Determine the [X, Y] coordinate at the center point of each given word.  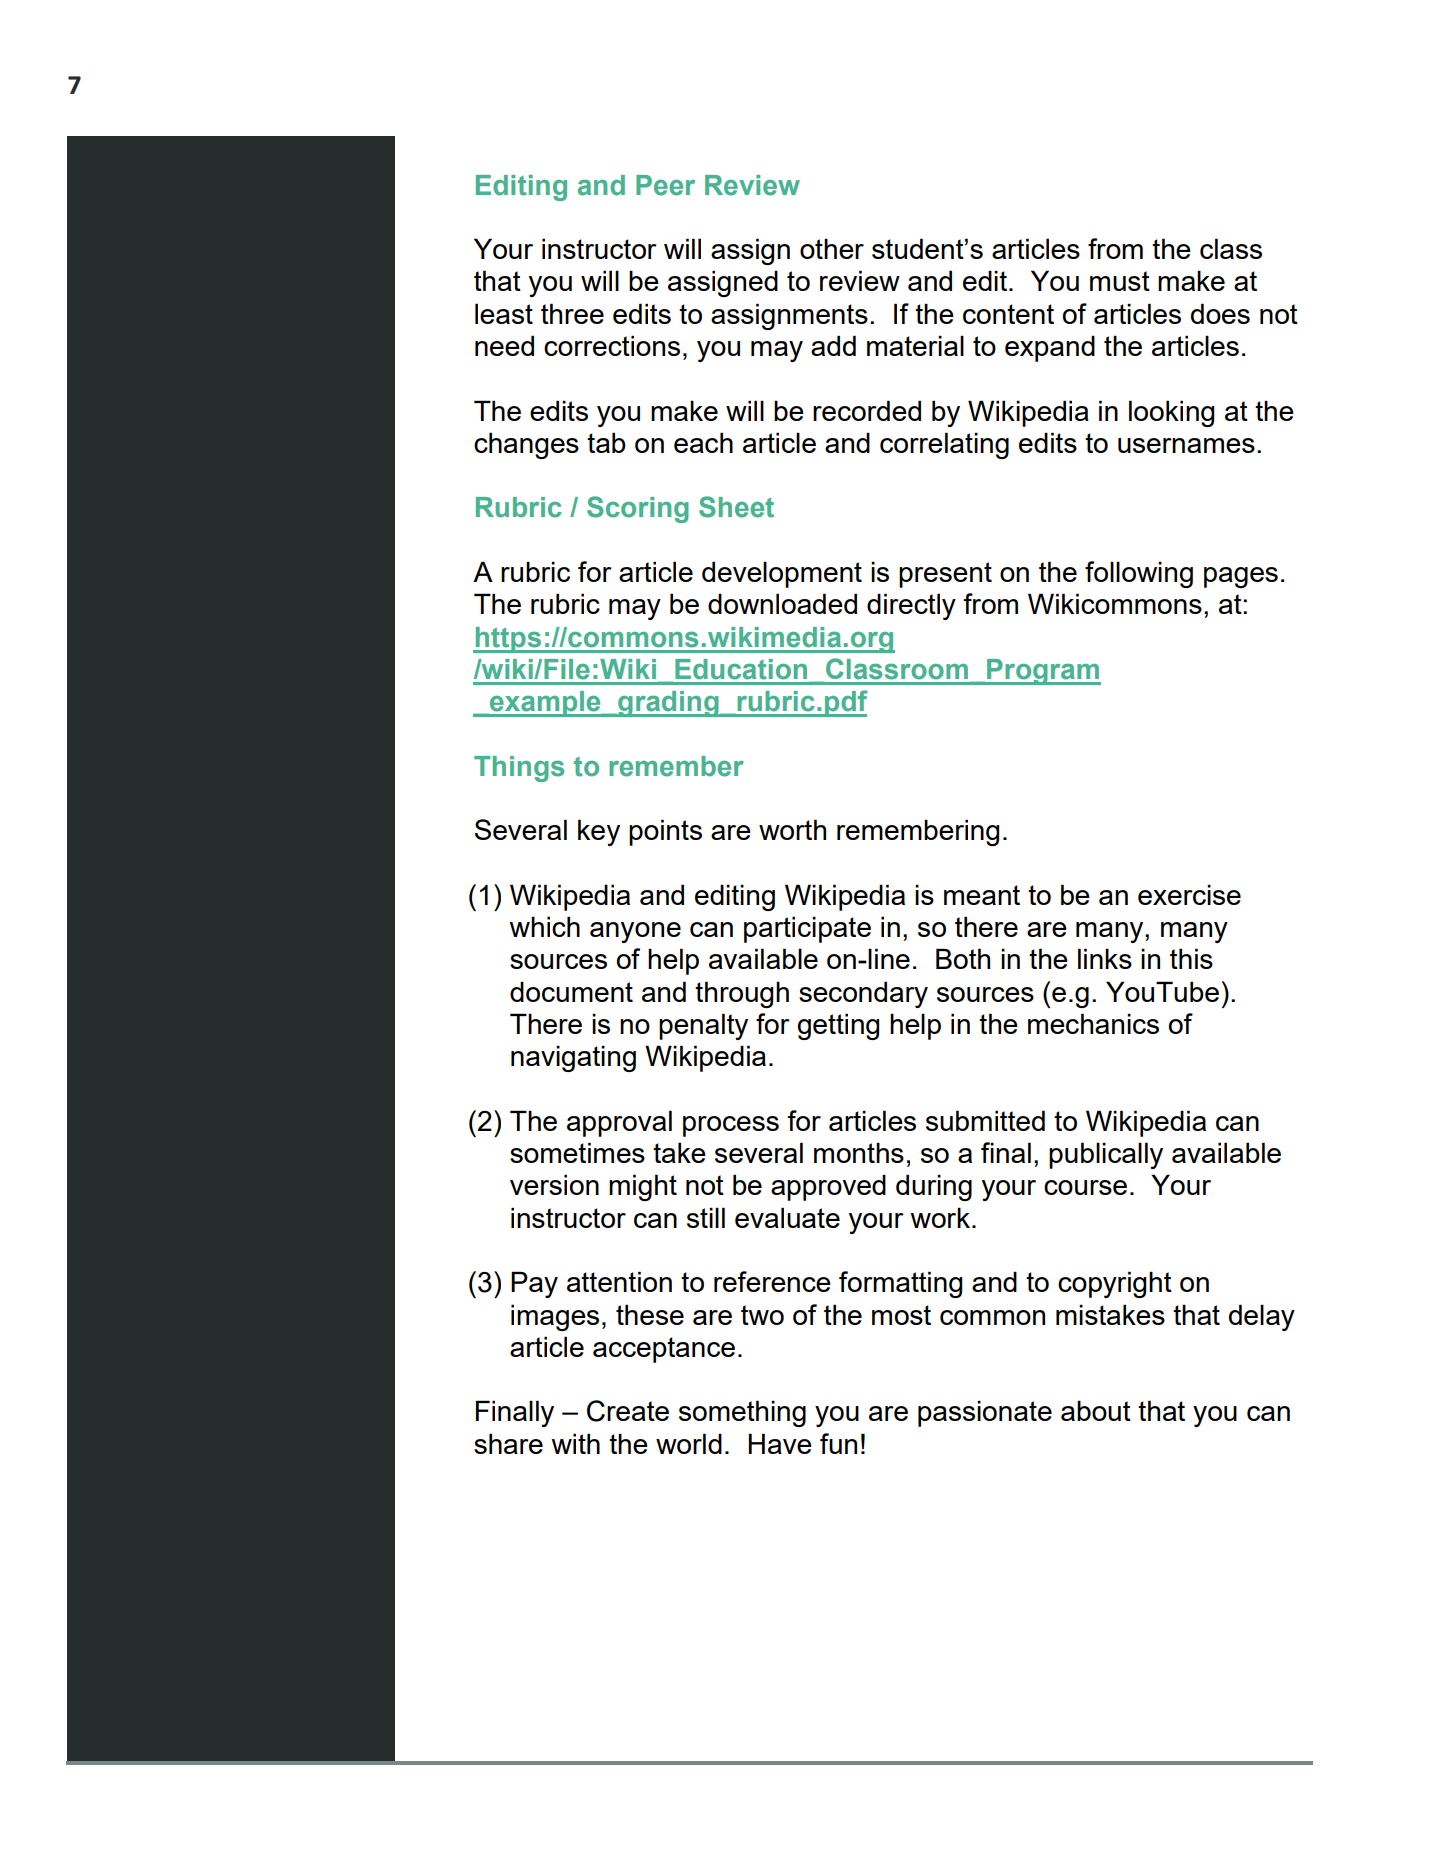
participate [807, 929]
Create [628, 1411]
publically [1106, 1155]
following [1139, 574]
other [832, 248]
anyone [635, 932]
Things [519, 769]
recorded [867, 410]
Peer [665, 185]
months [859, 1152]
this [1191, 958]
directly [911, 606]
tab [606, 442]
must [1120, 281]
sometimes [577, 1152]
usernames [1186, 445]
